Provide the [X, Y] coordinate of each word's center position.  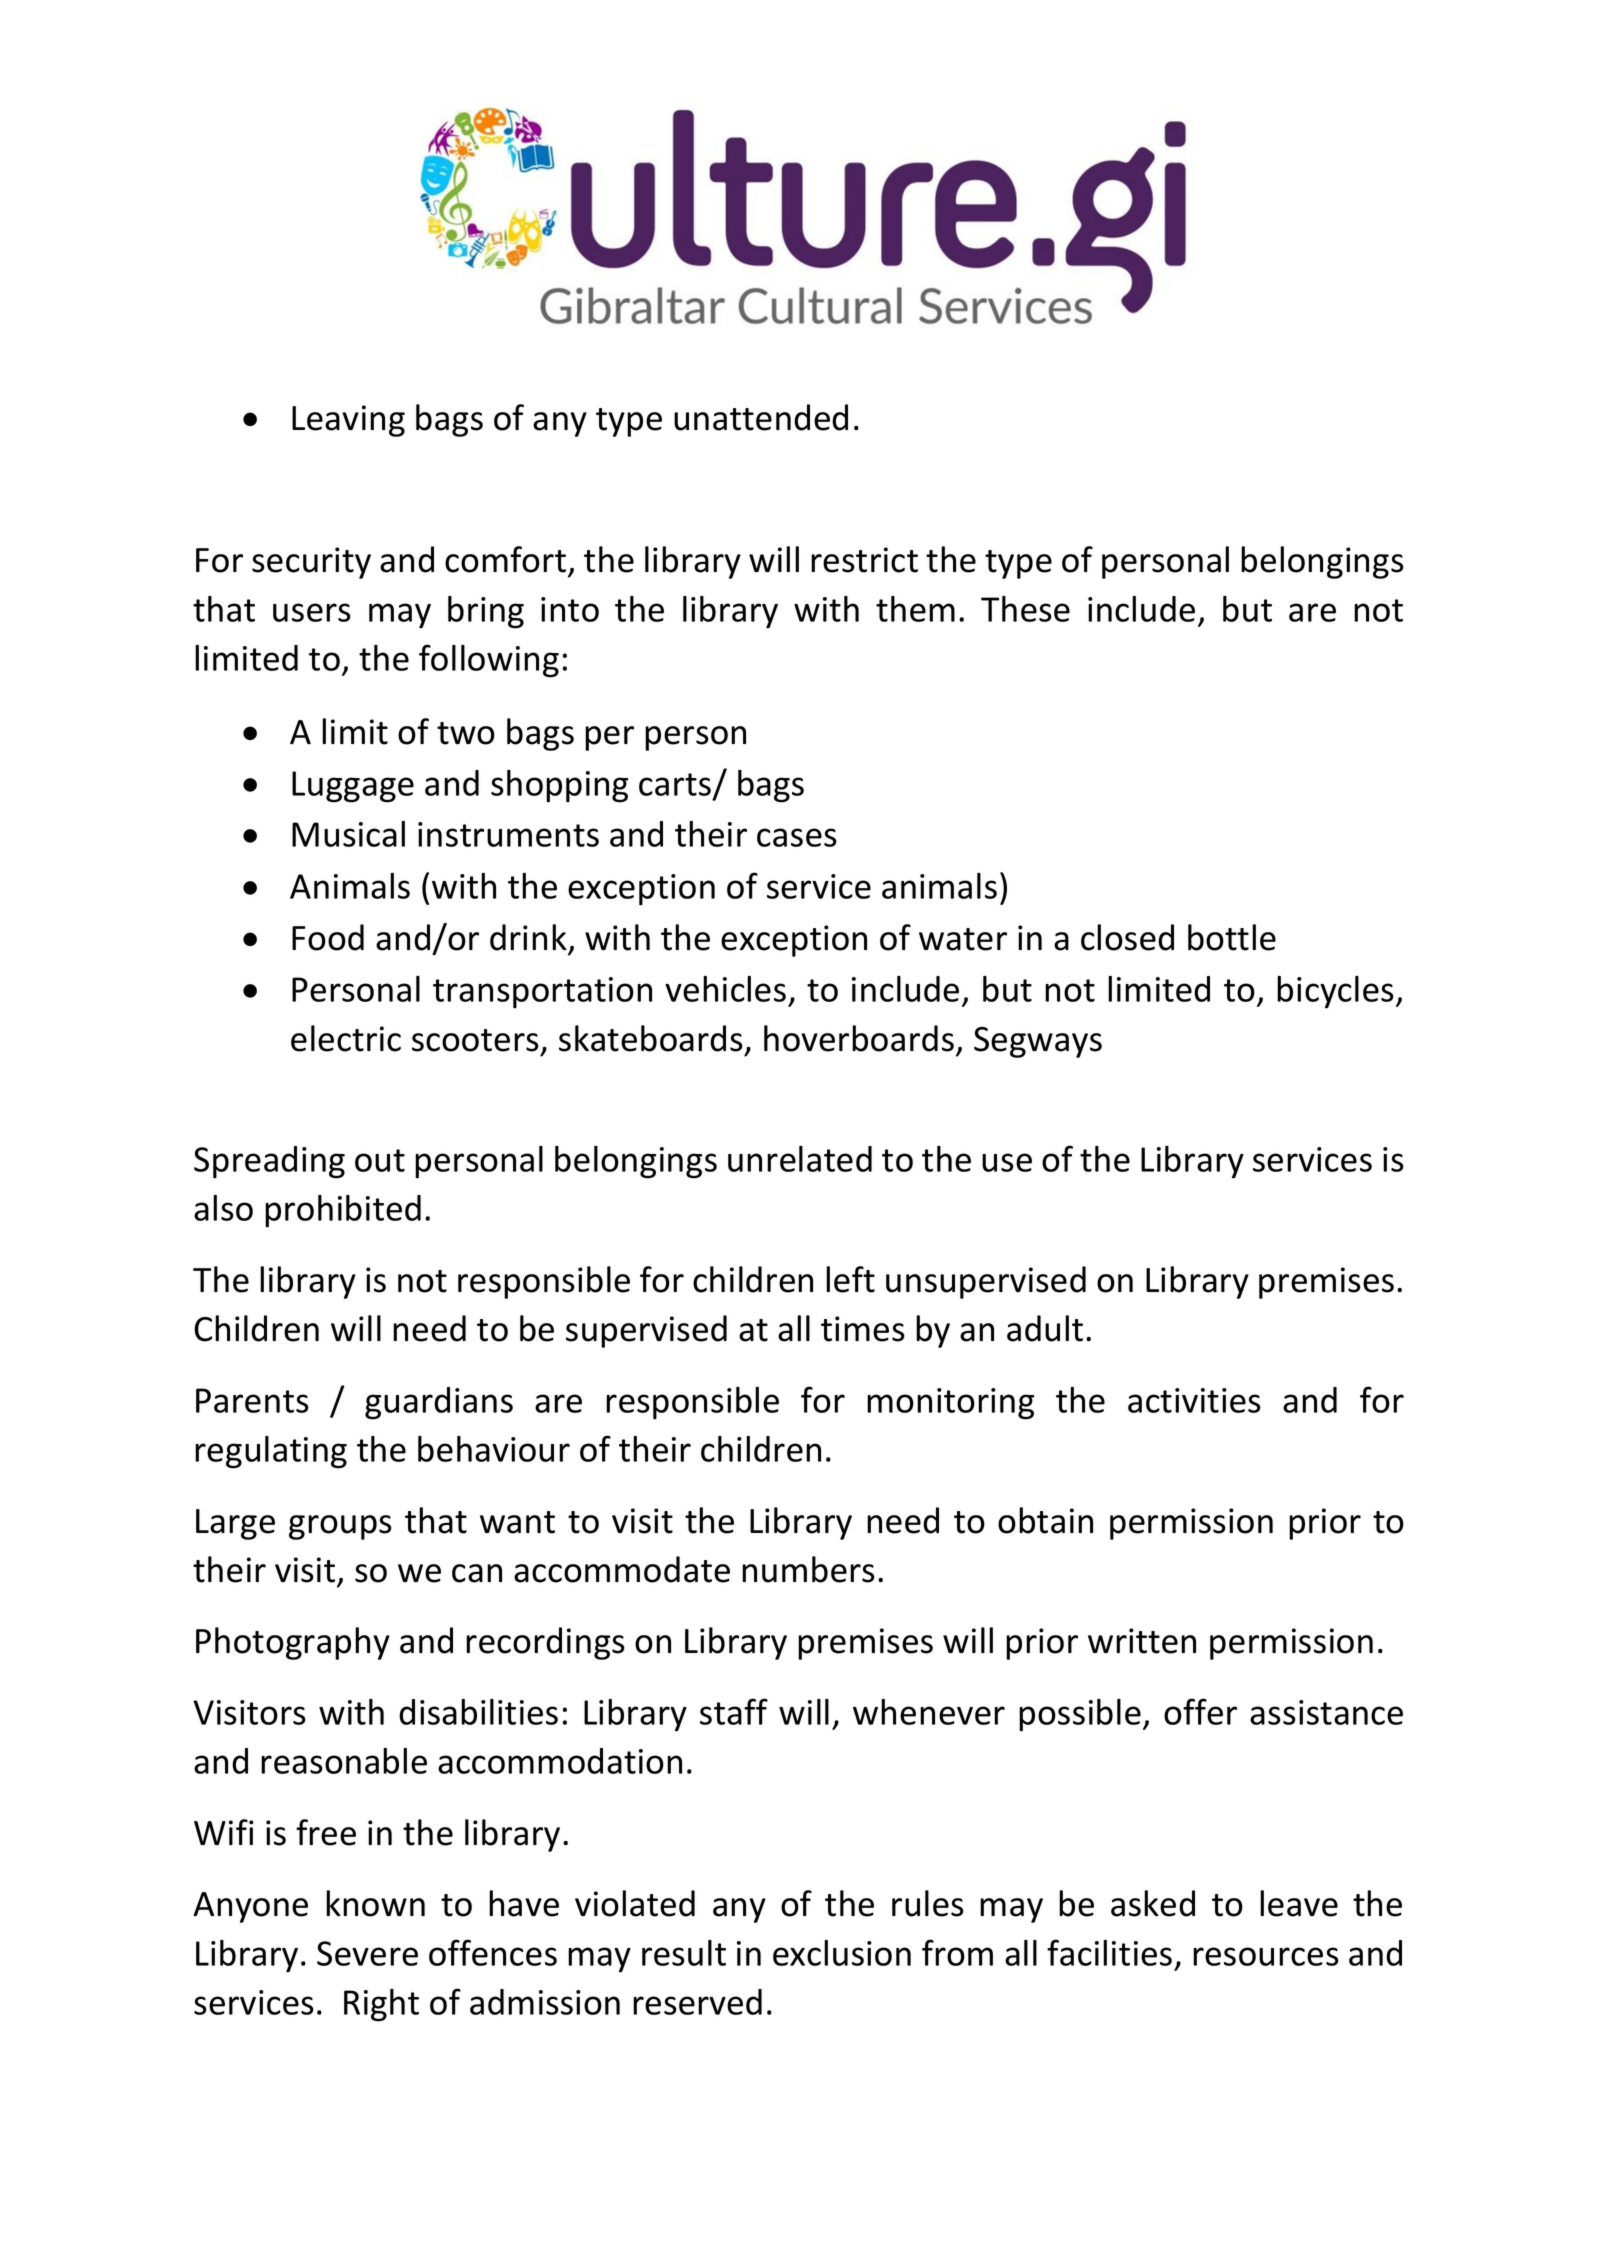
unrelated [800, 1159]
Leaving [348, 421]
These [1025, 609]
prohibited [343, 1211]
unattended [761, 417]
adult [1045, 1328]
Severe [367, 1953]
